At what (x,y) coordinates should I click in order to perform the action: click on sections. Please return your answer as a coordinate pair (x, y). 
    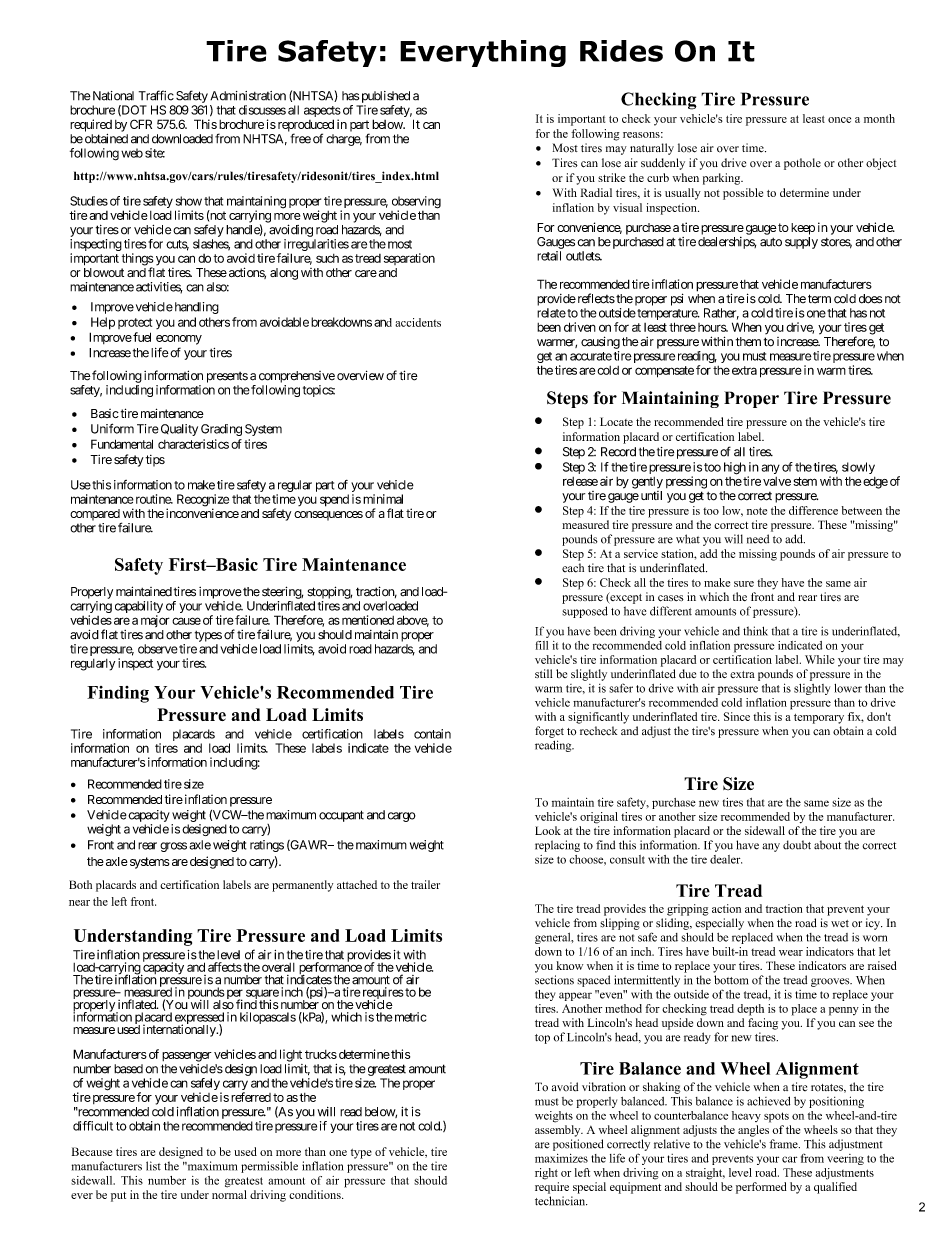
    Looking at the image, I should click on (554, 980).
